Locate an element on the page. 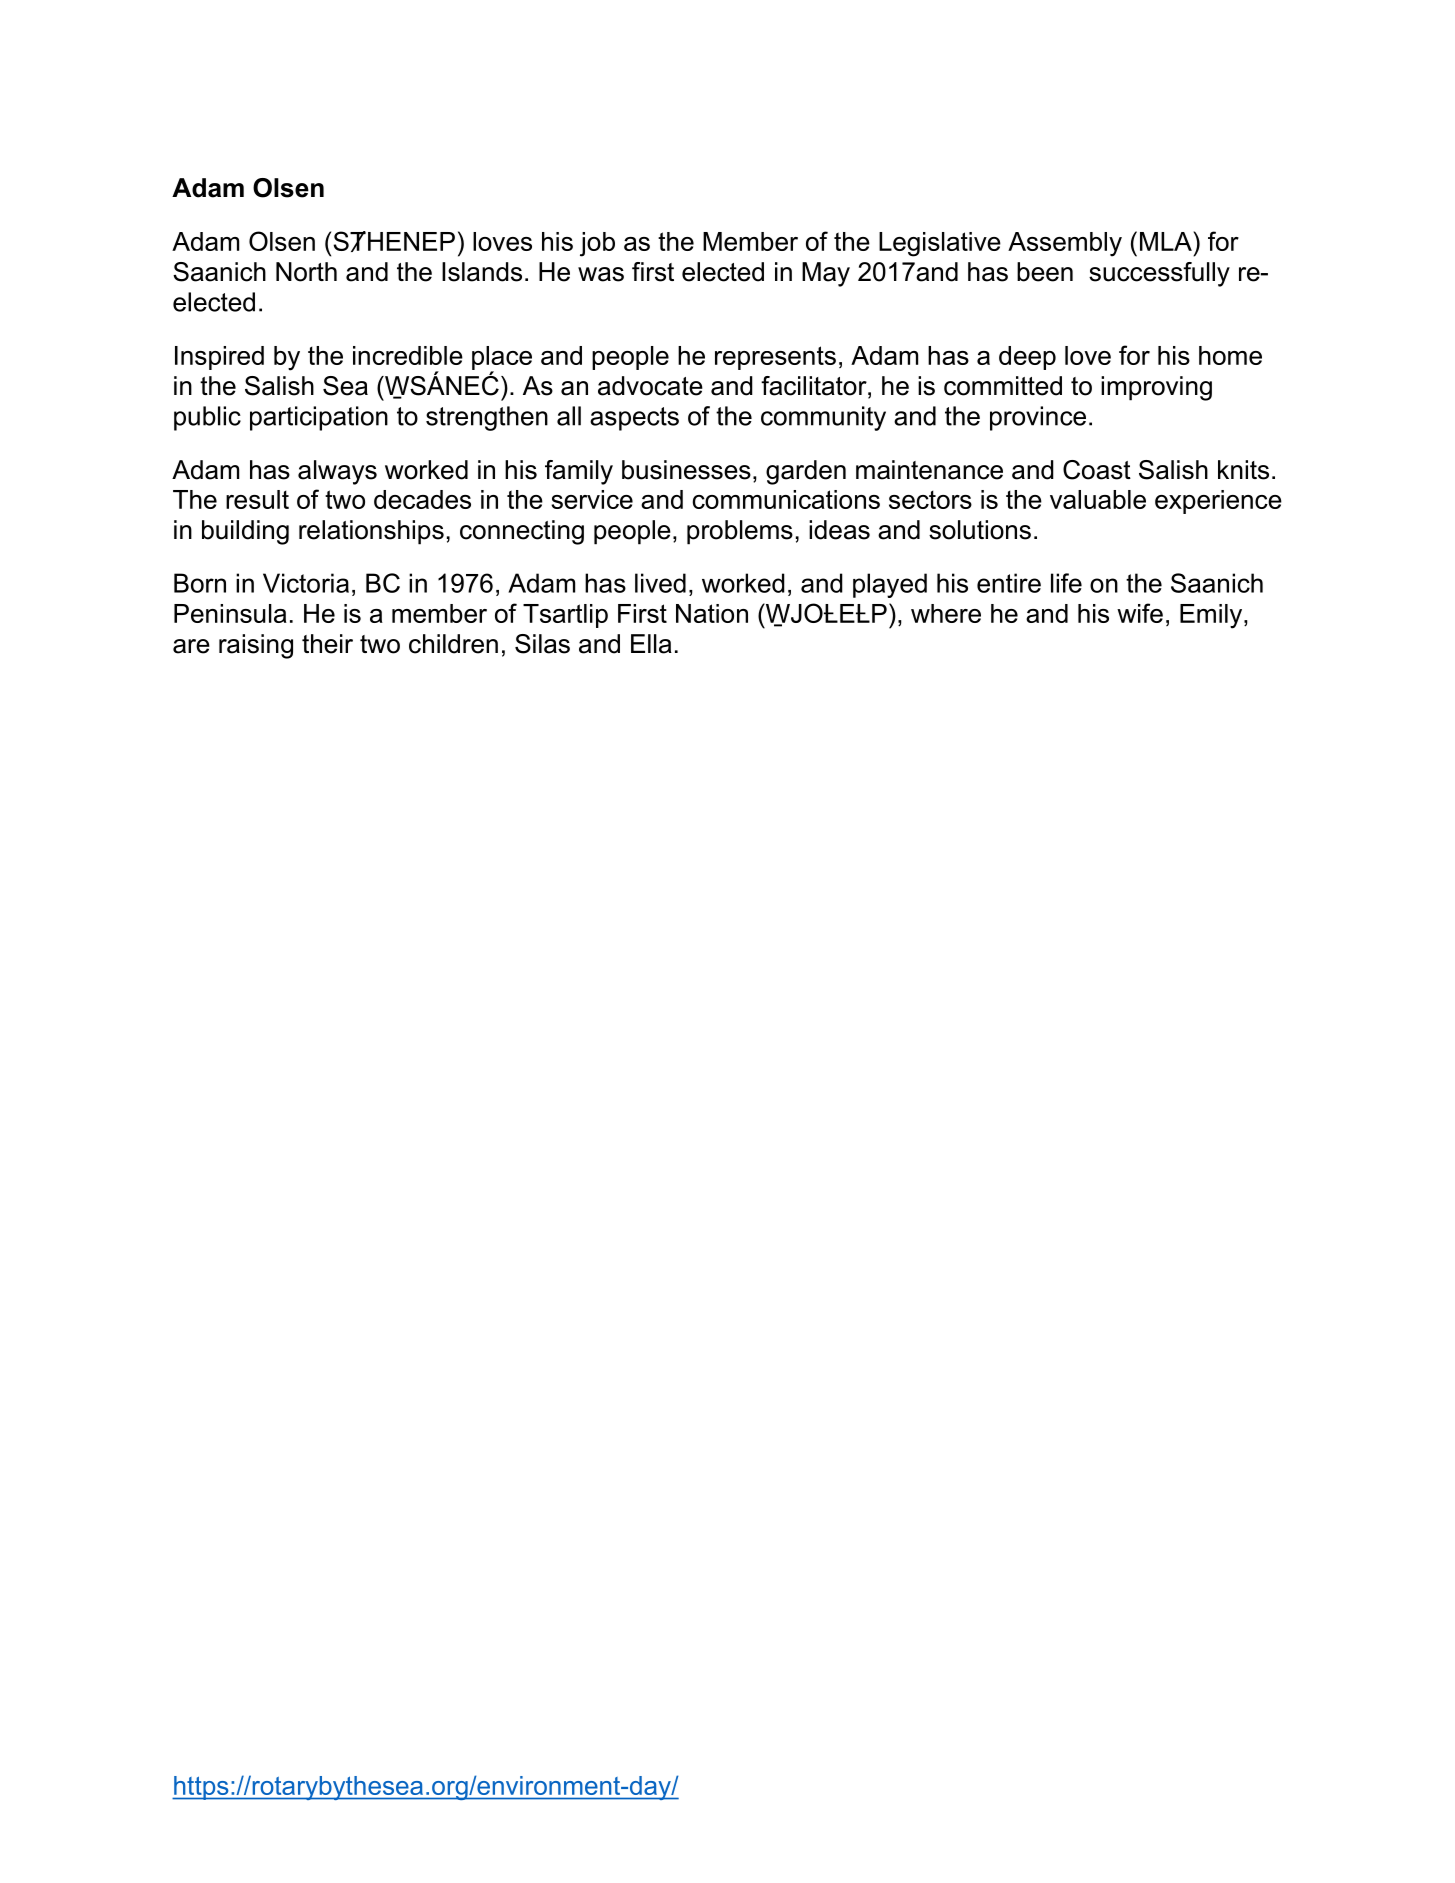 This page has height=1883, width=1455. Ella is located at coordinates (651, 644).
